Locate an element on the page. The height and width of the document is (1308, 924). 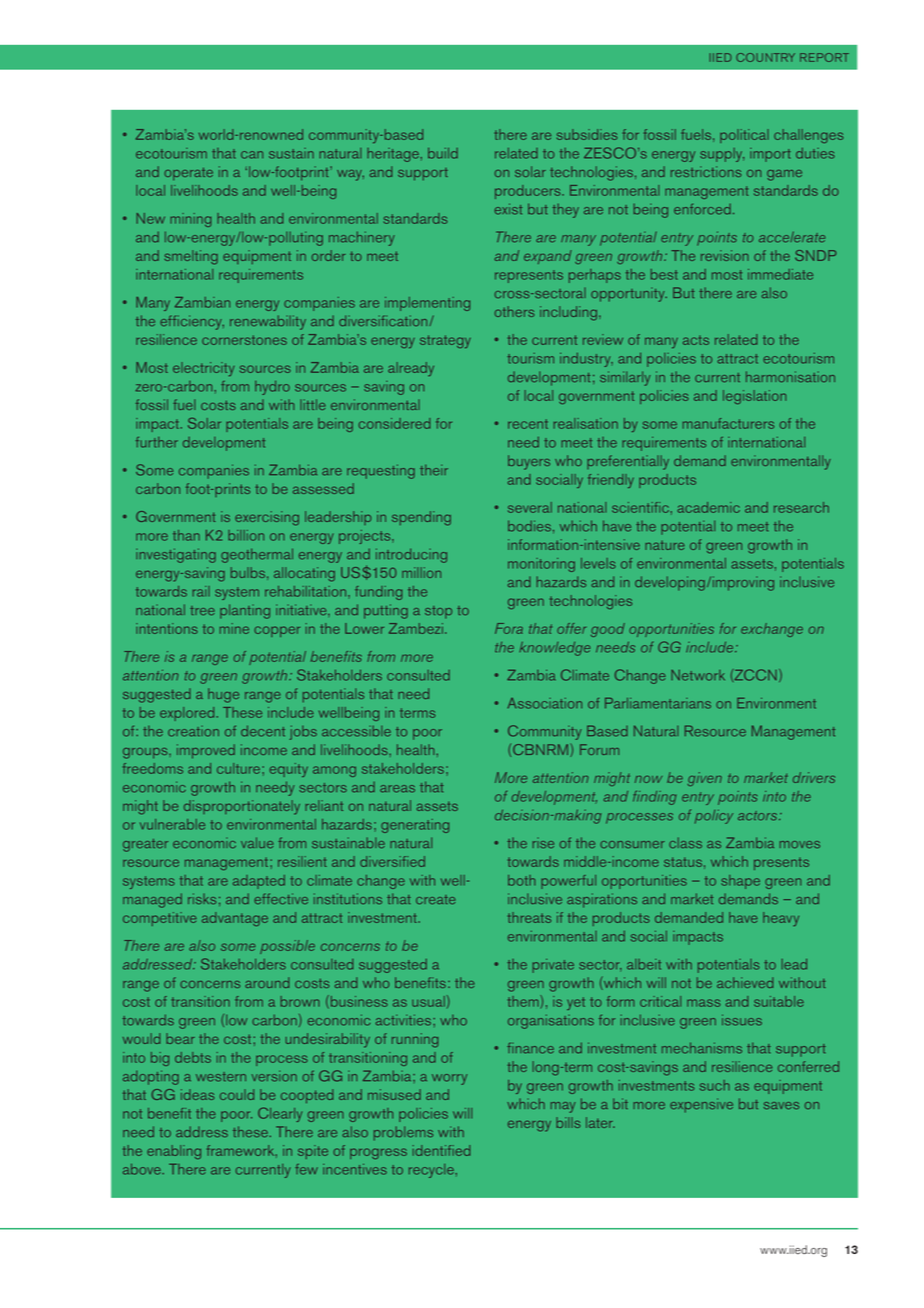
further is located at coordinates (157, 442).
